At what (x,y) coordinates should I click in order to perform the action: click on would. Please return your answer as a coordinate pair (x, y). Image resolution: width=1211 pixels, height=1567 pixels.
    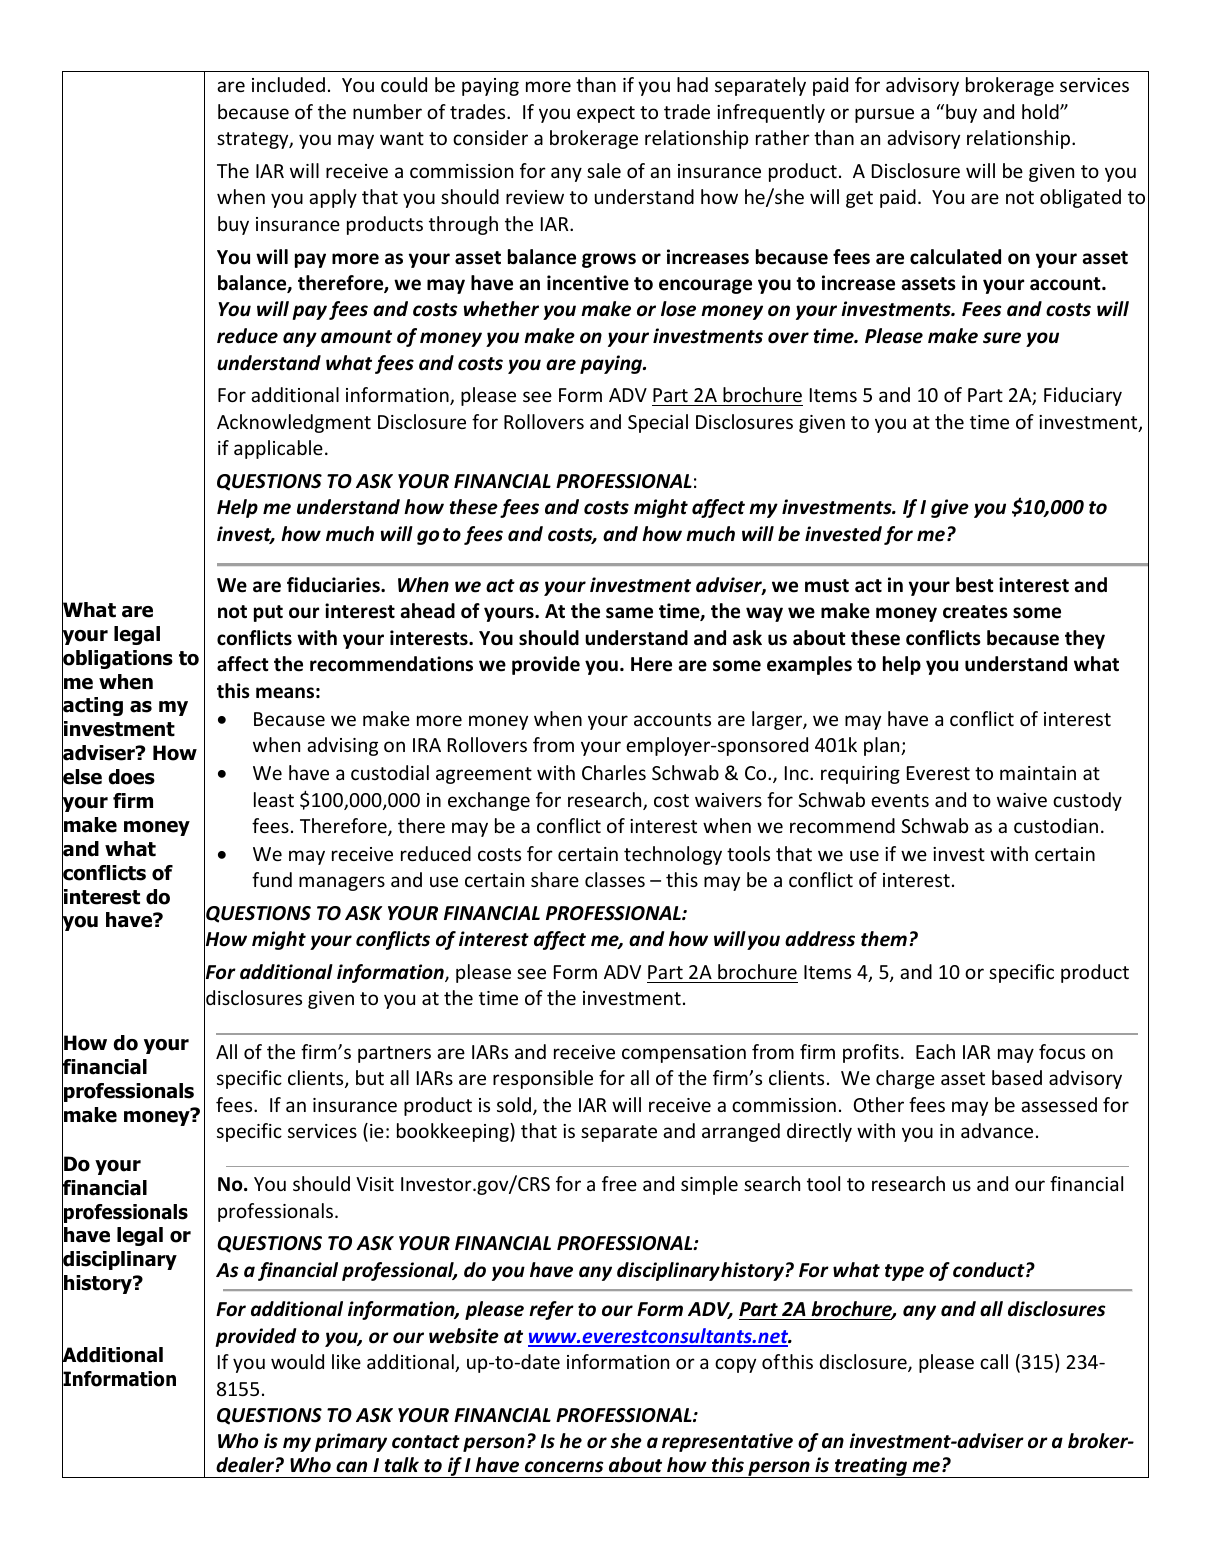
    Looking at the image, I should click on (297, 1361).
